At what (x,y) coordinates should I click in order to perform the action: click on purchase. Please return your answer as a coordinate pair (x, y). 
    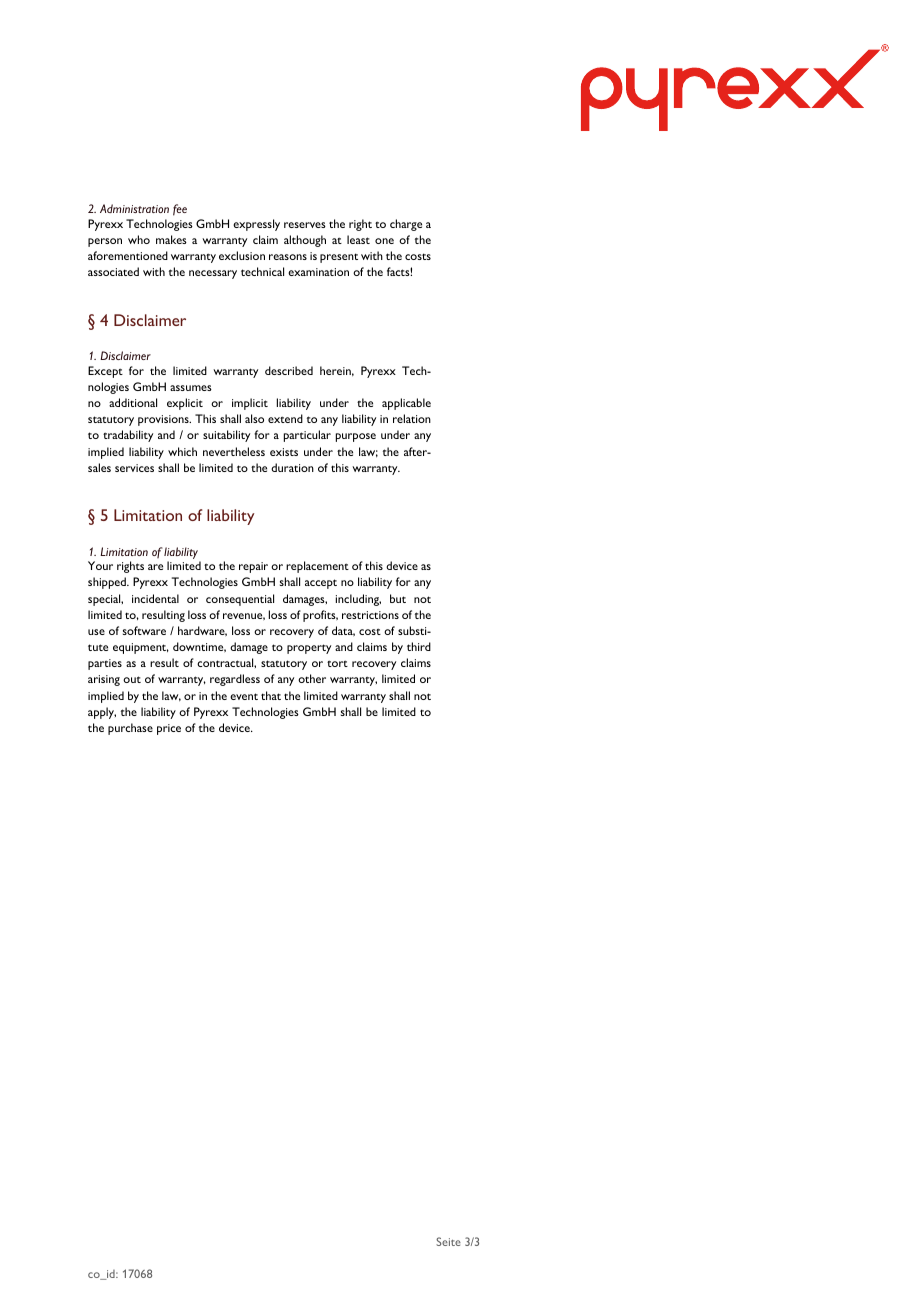
    Looking at the image, I should click on (130, 729).
